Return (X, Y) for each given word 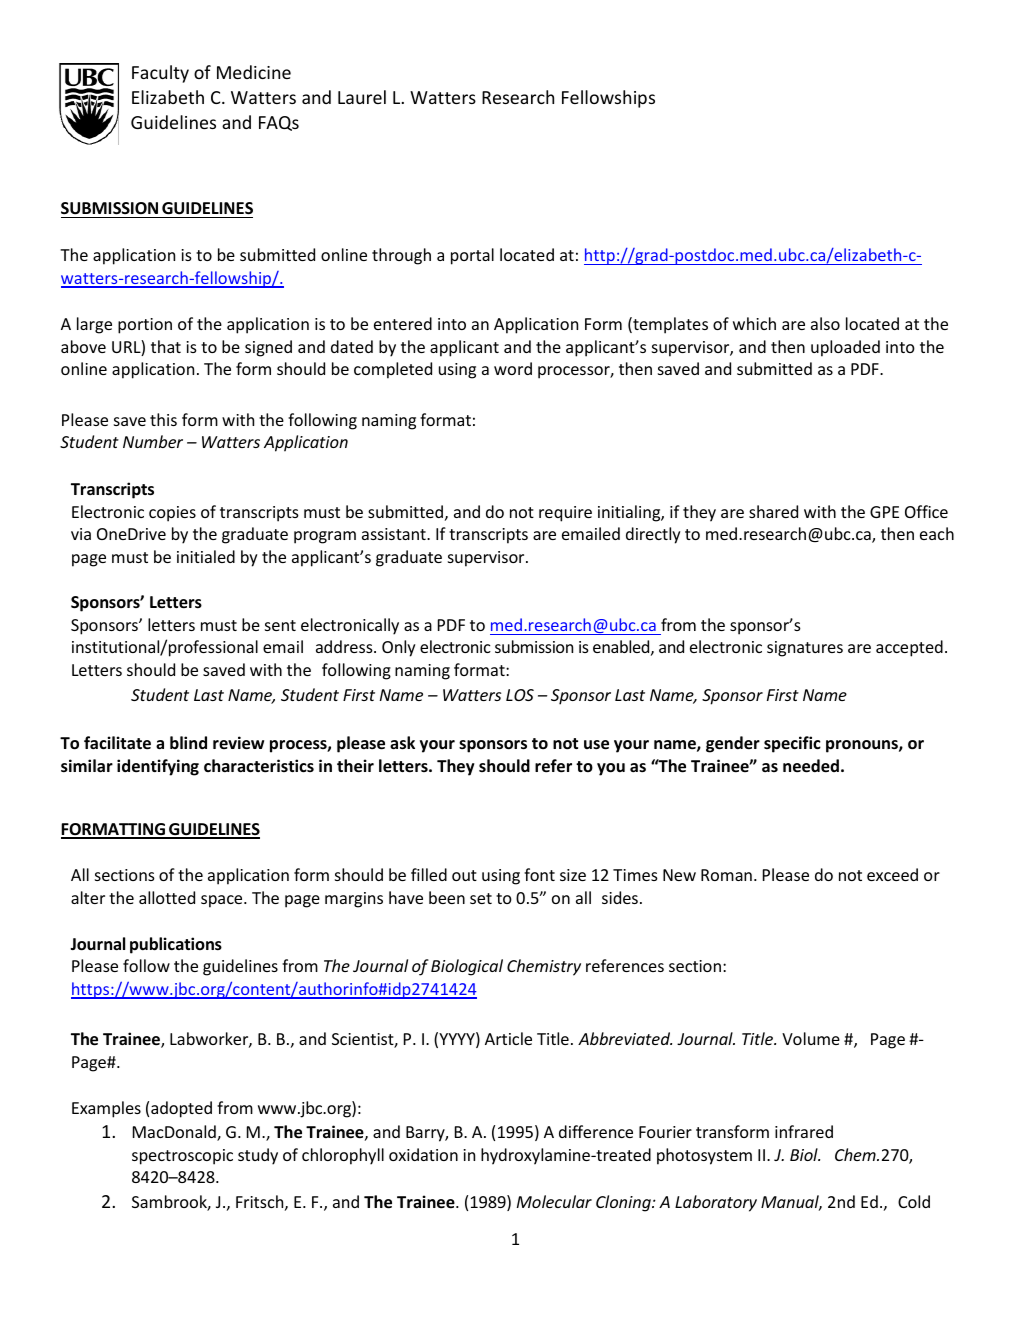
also (825, 323)
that (166, 346)
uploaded (845, 348)
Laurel (362, 97)
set (481, 898)
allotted (167, 897)
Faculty (160, 74)
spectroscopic (182, 1157)
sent (280, 625)
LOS (520, 695)
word (513, 368)
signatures (805, 649)
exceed (892, 874)
